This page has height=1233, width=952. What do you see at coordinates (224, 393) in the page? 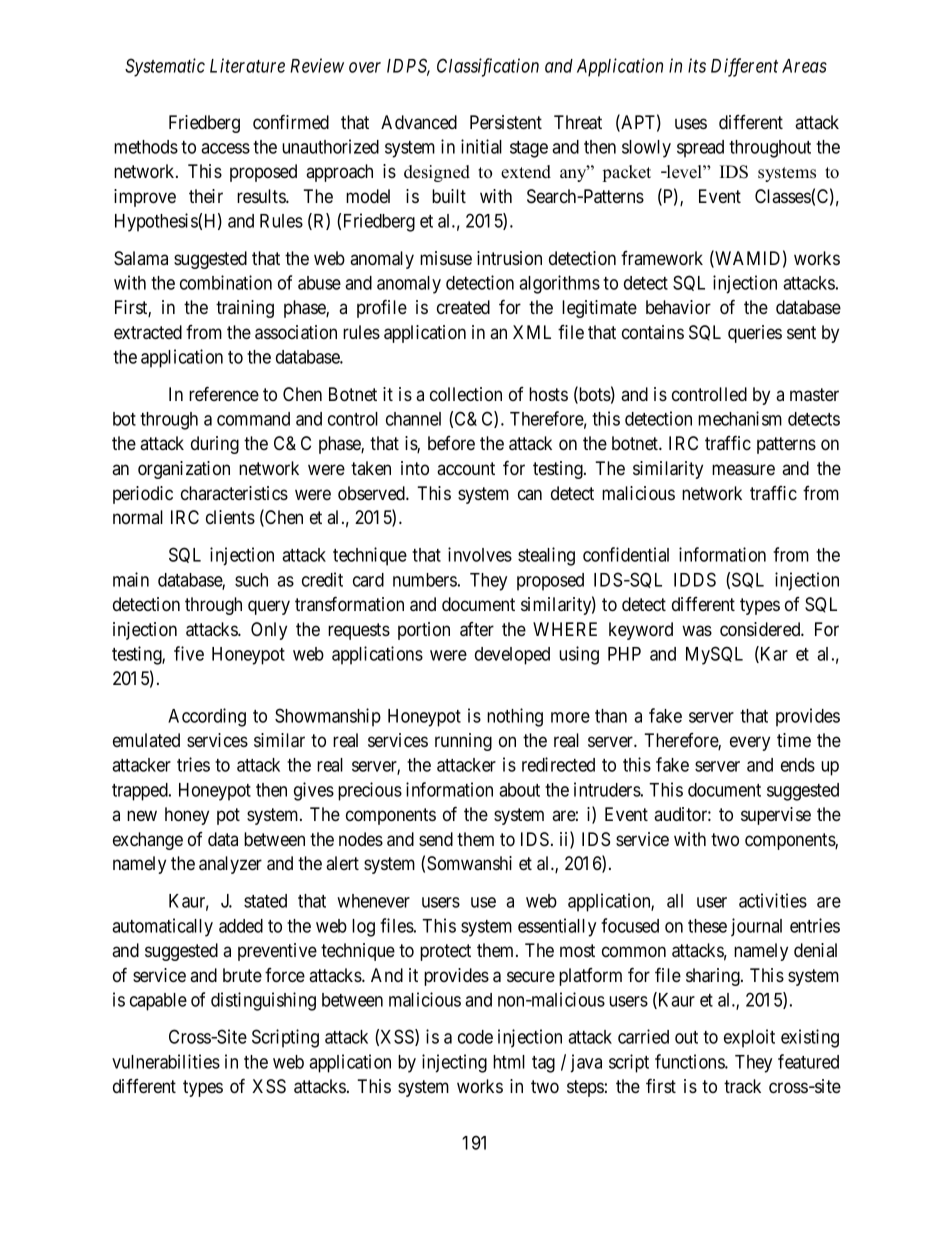
I see `reference` at bounding box center [224, 393].
